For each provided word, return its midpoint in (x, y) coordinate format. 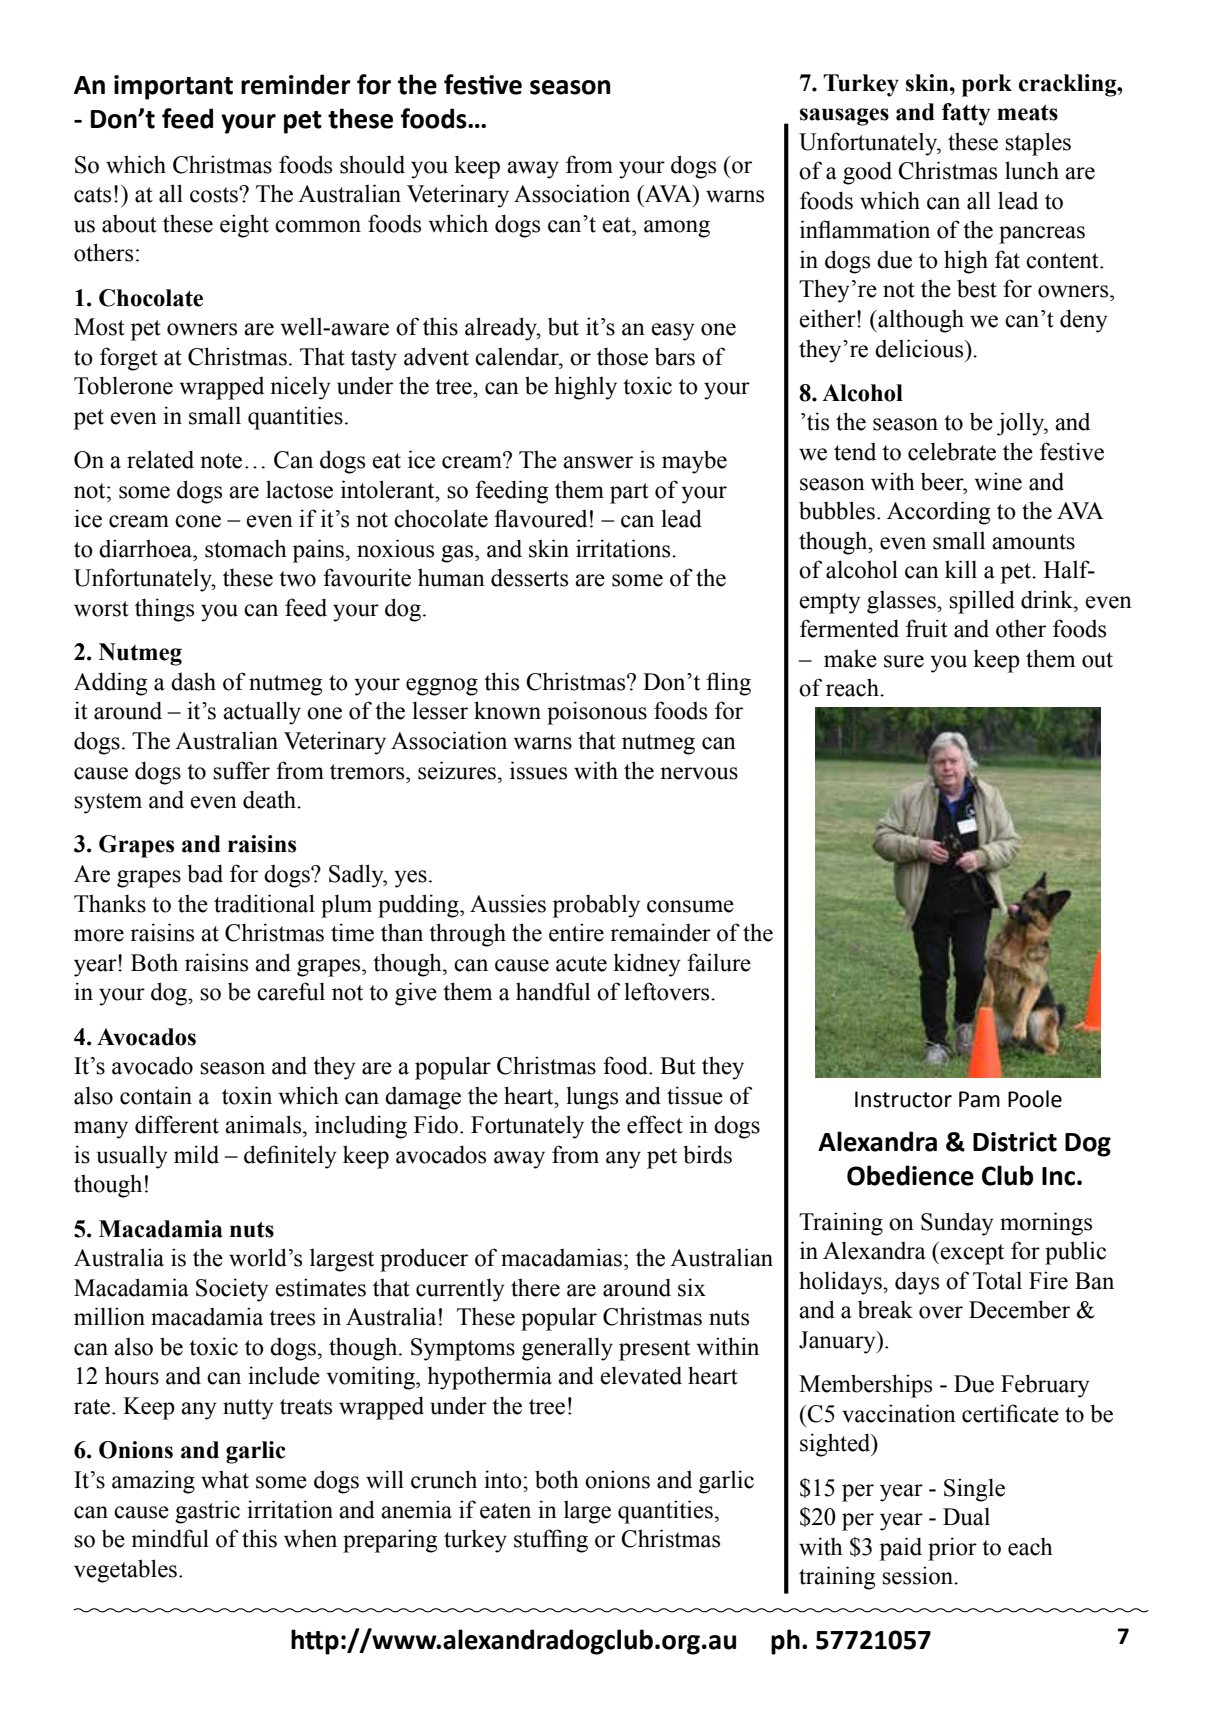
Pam (979, 1099)
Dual (966, 1516)
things (164, 610)
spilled (982, 602)
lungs (592, 1098)
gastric (207, 1512)
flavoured (540, 518)
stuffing (551, 1541)
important (173, 87)
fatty (966, 114)
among (677, 229)
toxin (247, 1095)
